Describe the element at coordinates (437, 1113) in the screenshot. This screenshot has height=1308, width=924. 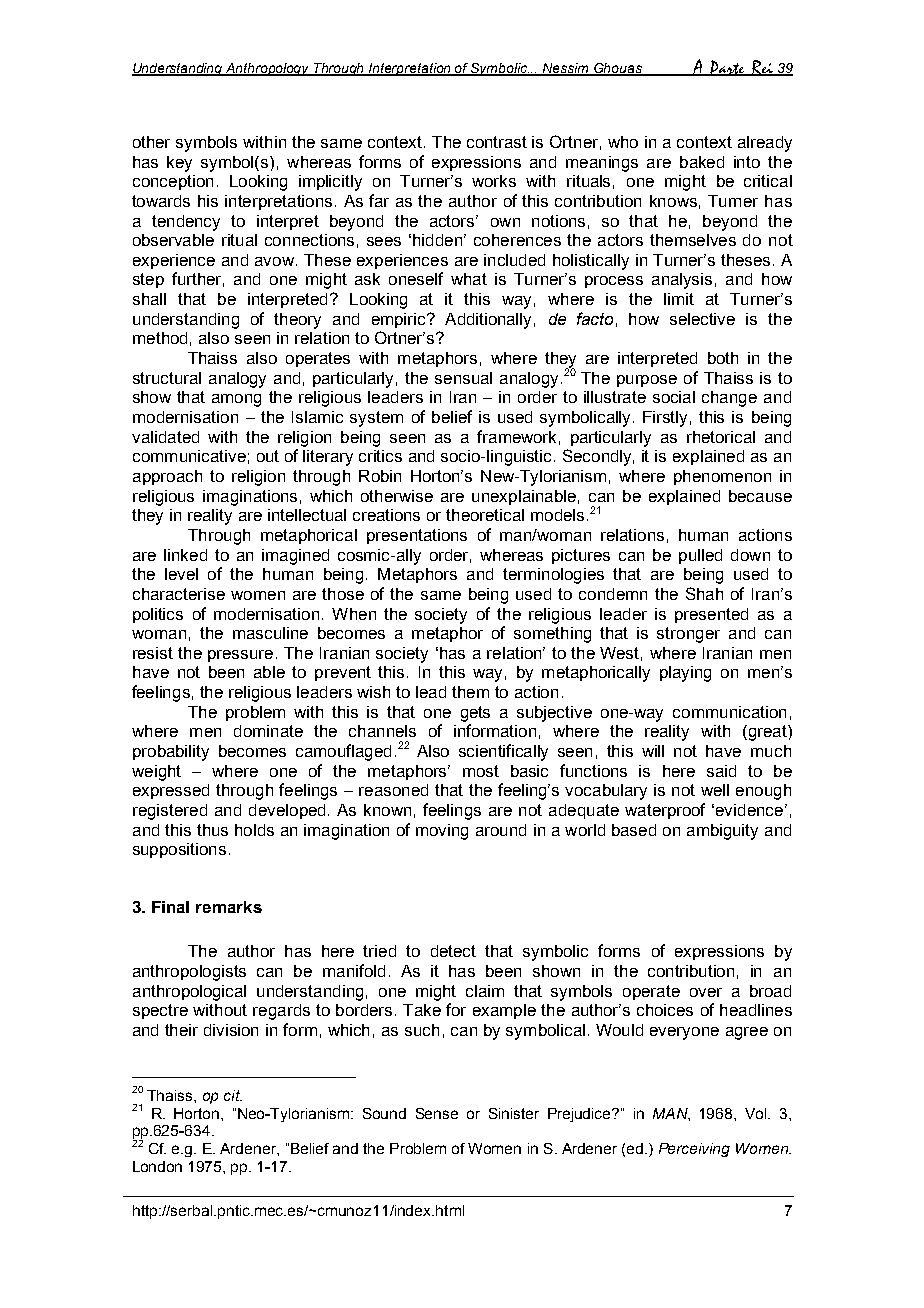
I see `Sense` at that location.
